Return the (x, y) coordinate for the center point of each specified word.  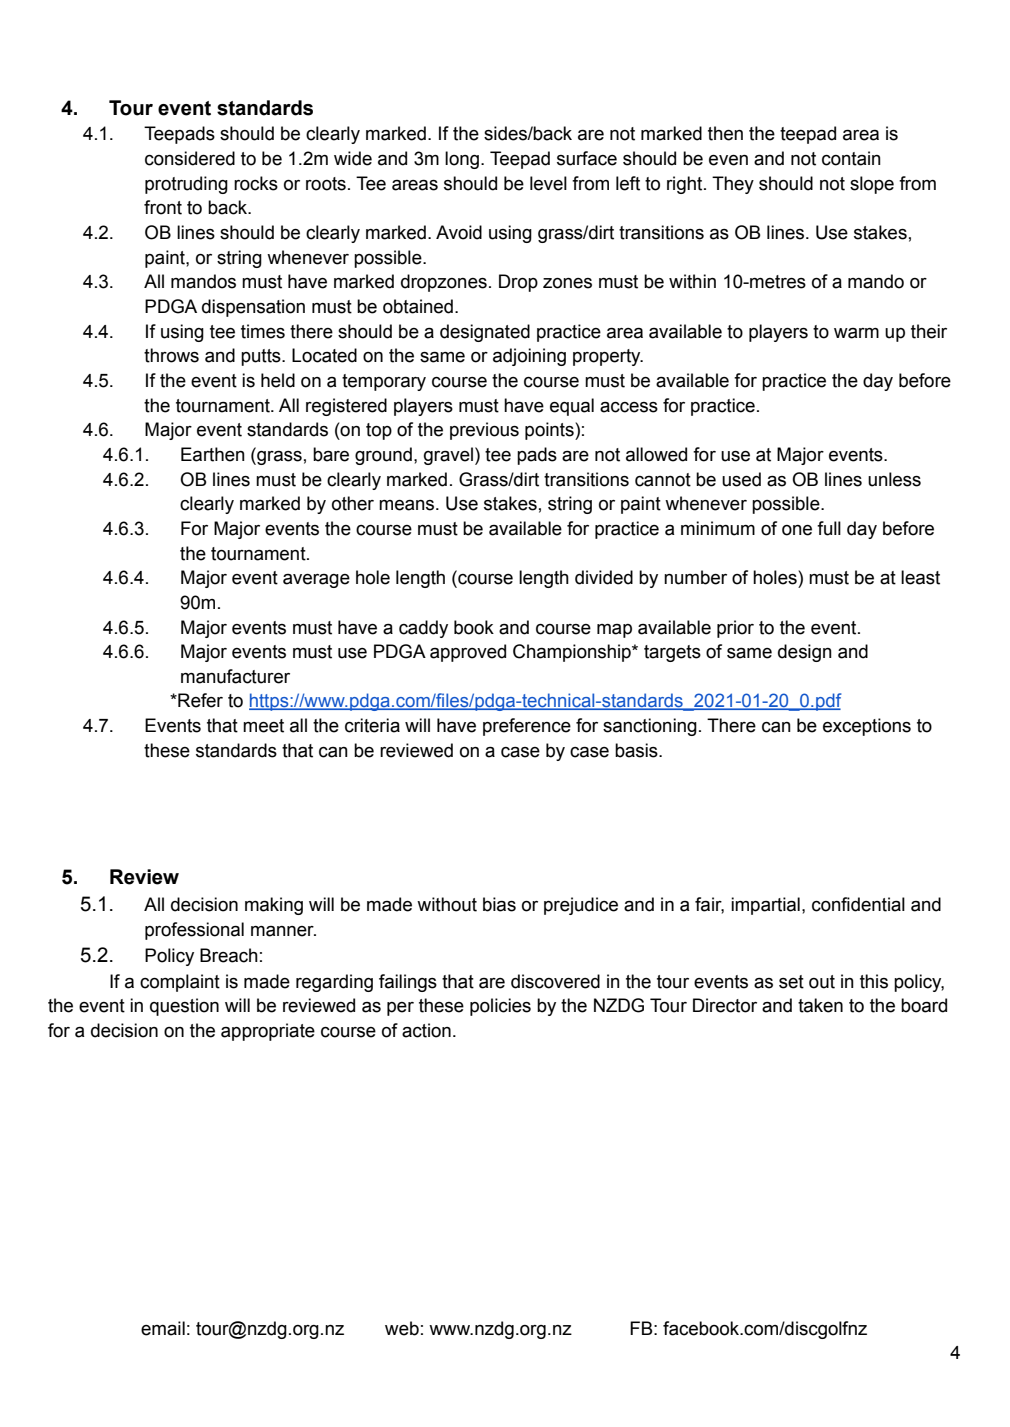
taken (820, 1005)
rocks (256, 183)
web (402, 1328)
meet (263, 726)
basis (637, 750)
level (548, 183)
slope (872, 185)
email (163, 1328)
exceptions (867, 727)
